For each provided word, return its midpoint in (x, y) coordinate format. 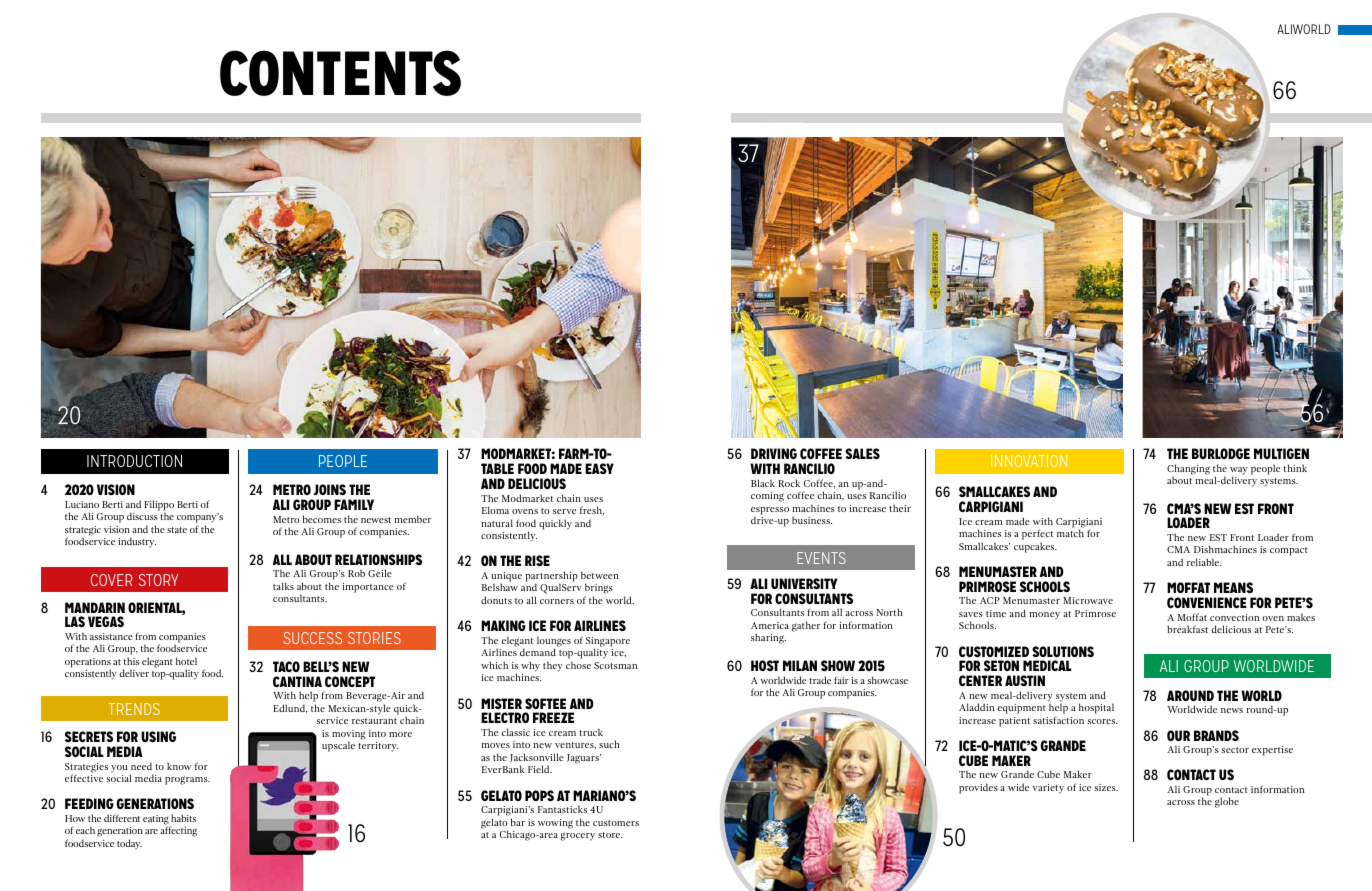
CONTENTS (340, 73)
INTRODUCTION (134, 461)
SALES (862, 453)
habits (183, 818)
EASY (599, 468)
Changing (1188, 469)
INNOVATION (1029, 461)
